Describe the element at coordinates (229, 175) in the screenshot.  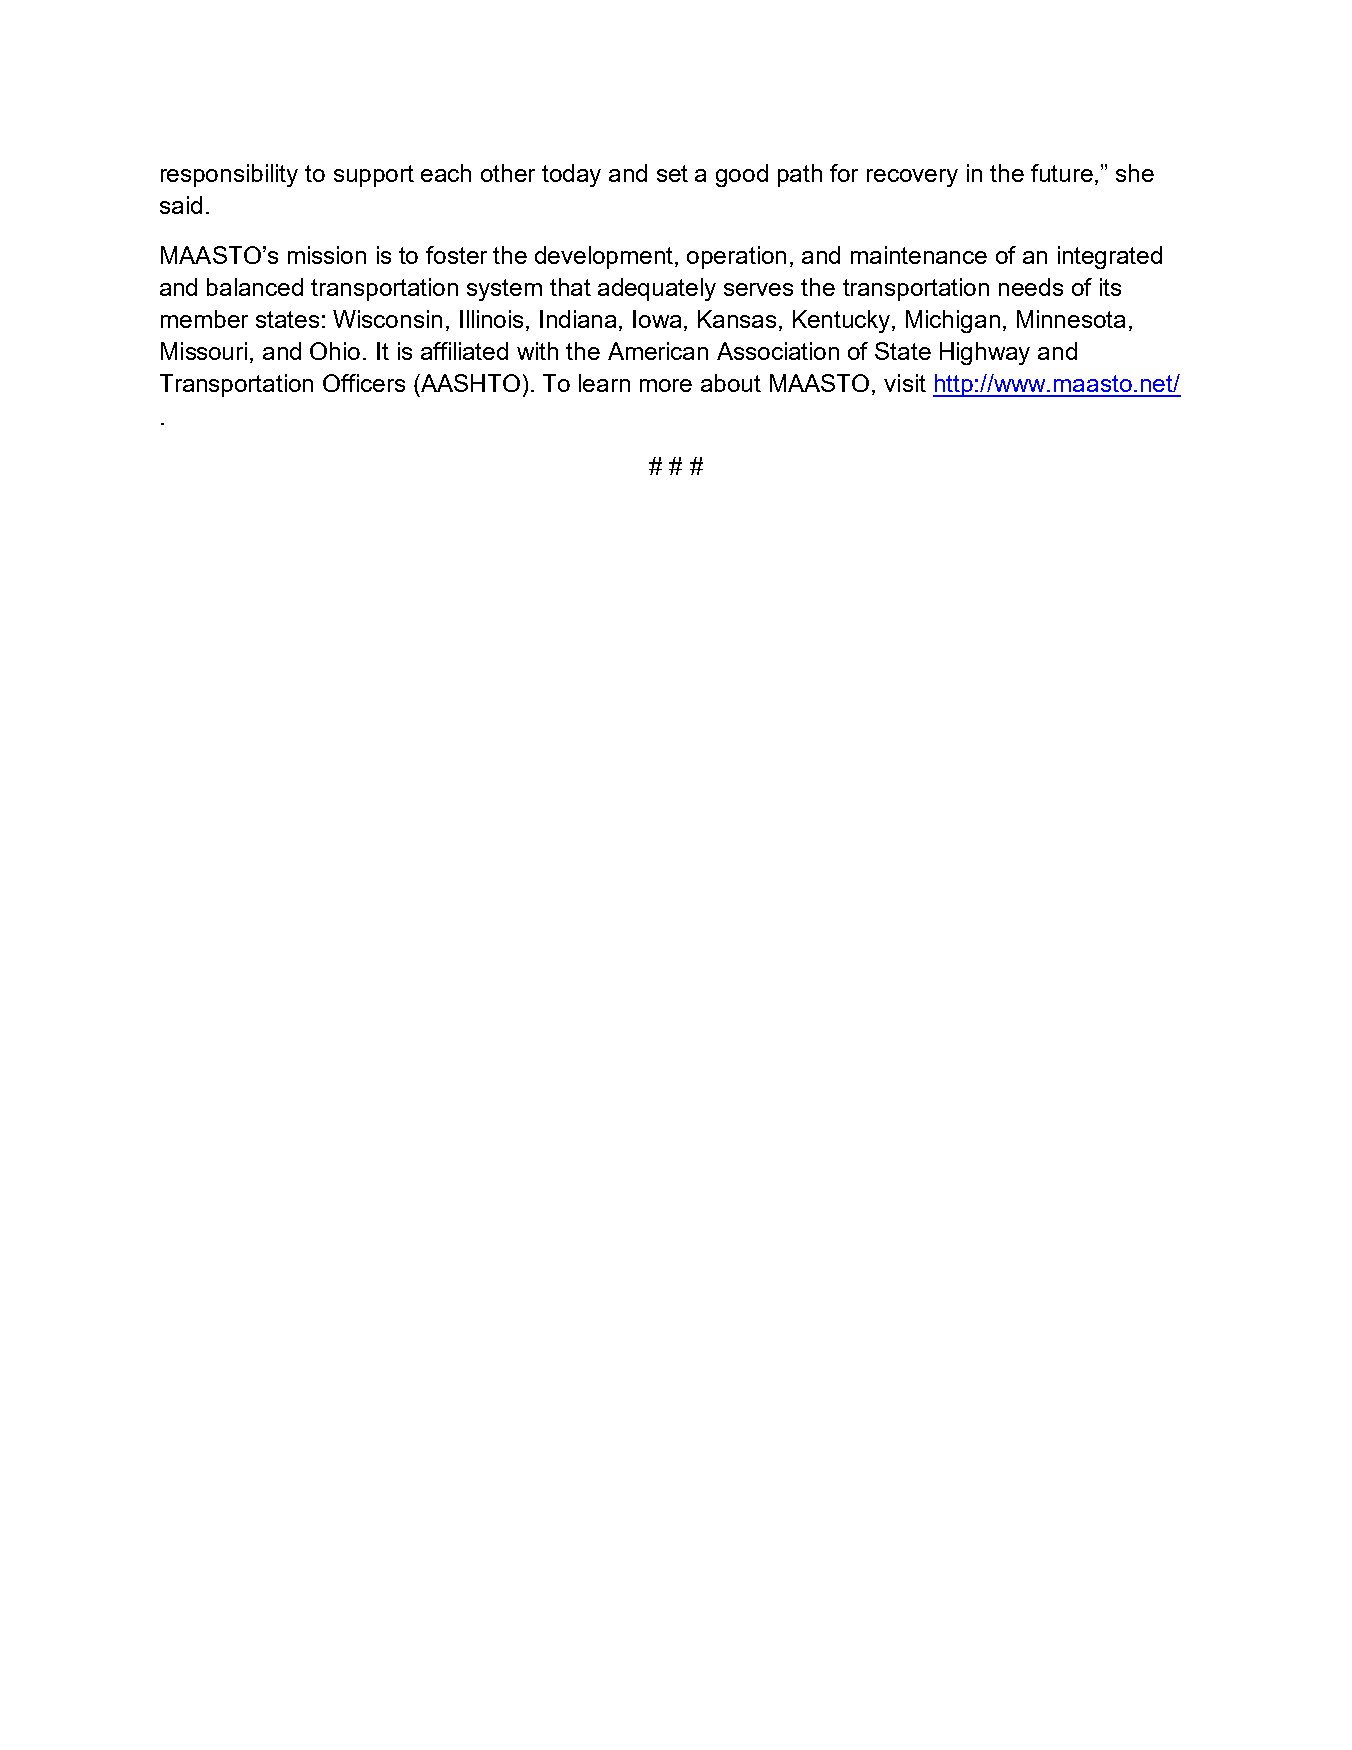
I see `responsibility` at that location.
